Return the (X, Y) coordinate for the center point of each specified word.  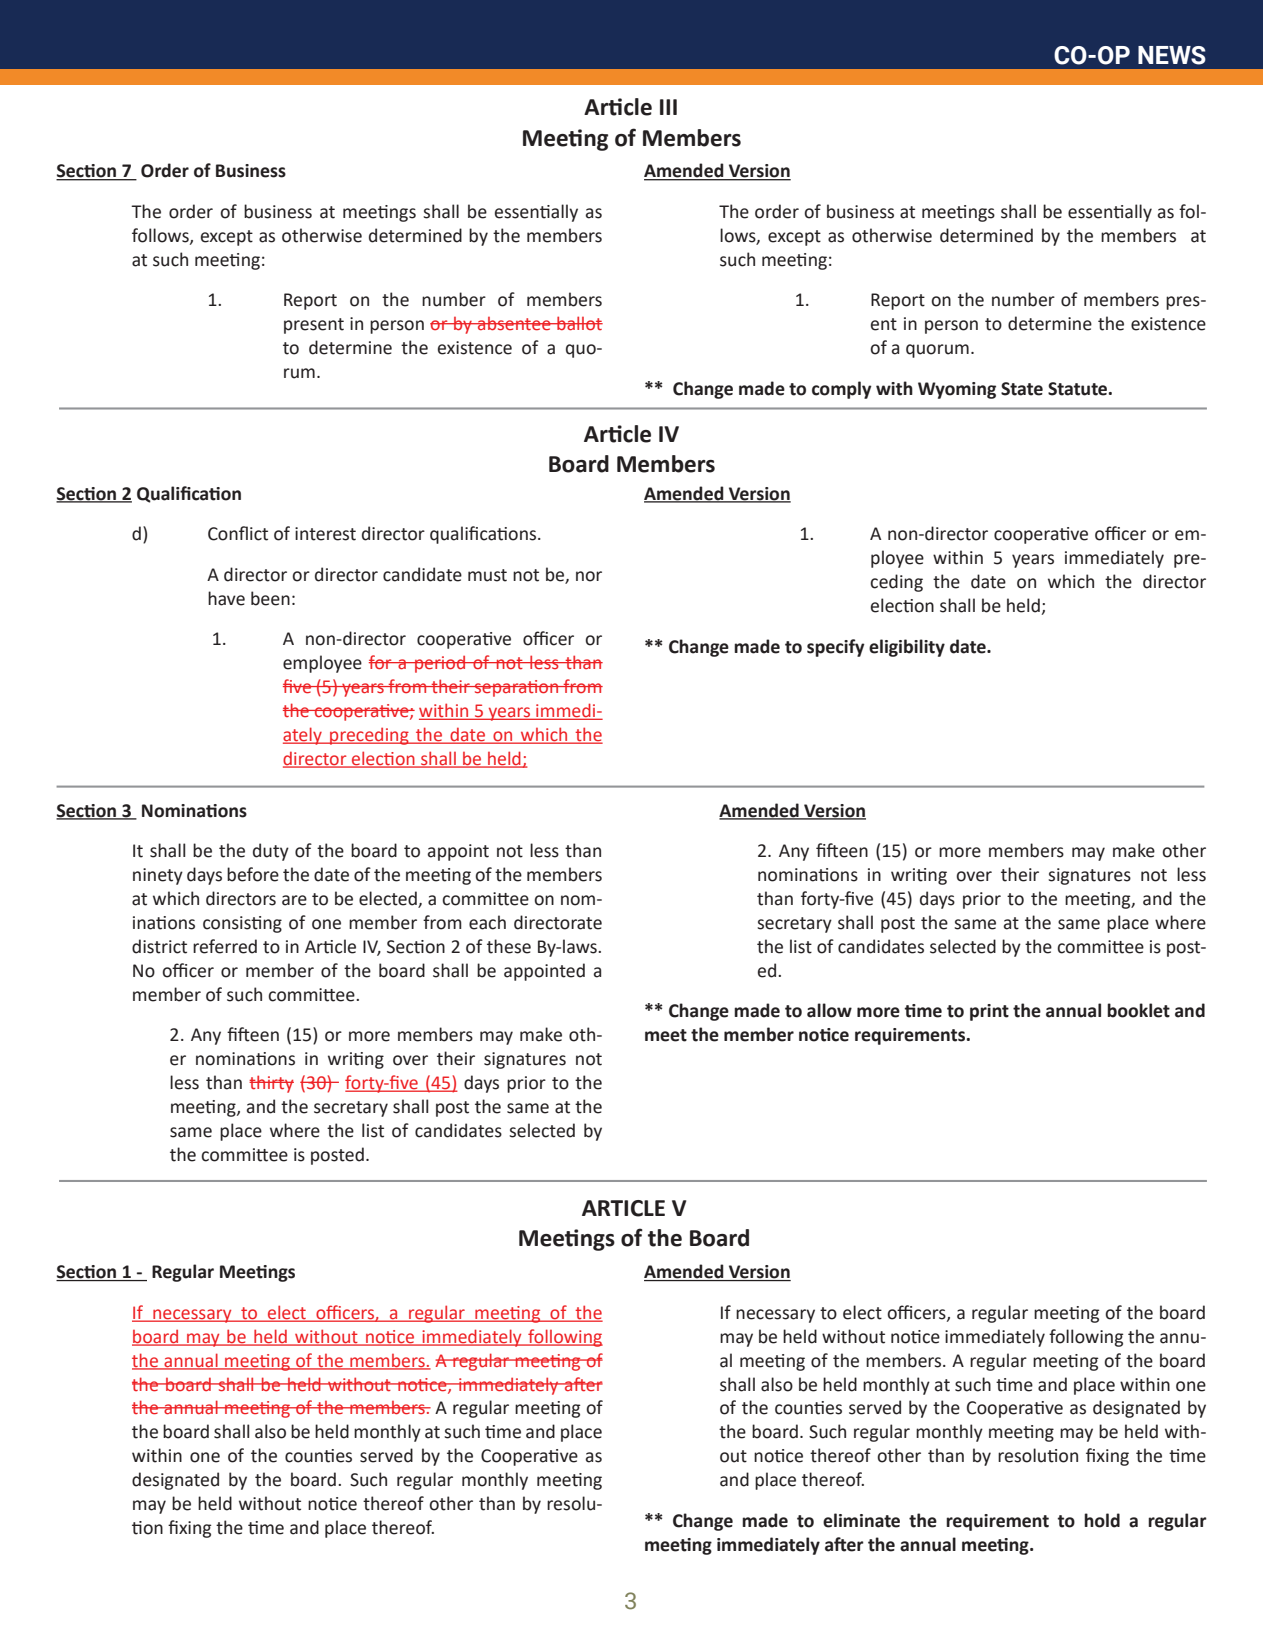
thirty (271, 1084)
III (668, 107)
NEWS (1172, 55)
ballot (579, 323)
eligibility (907, 648)
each (487, 922)
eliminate (861, 1520)
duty (271, 852)
